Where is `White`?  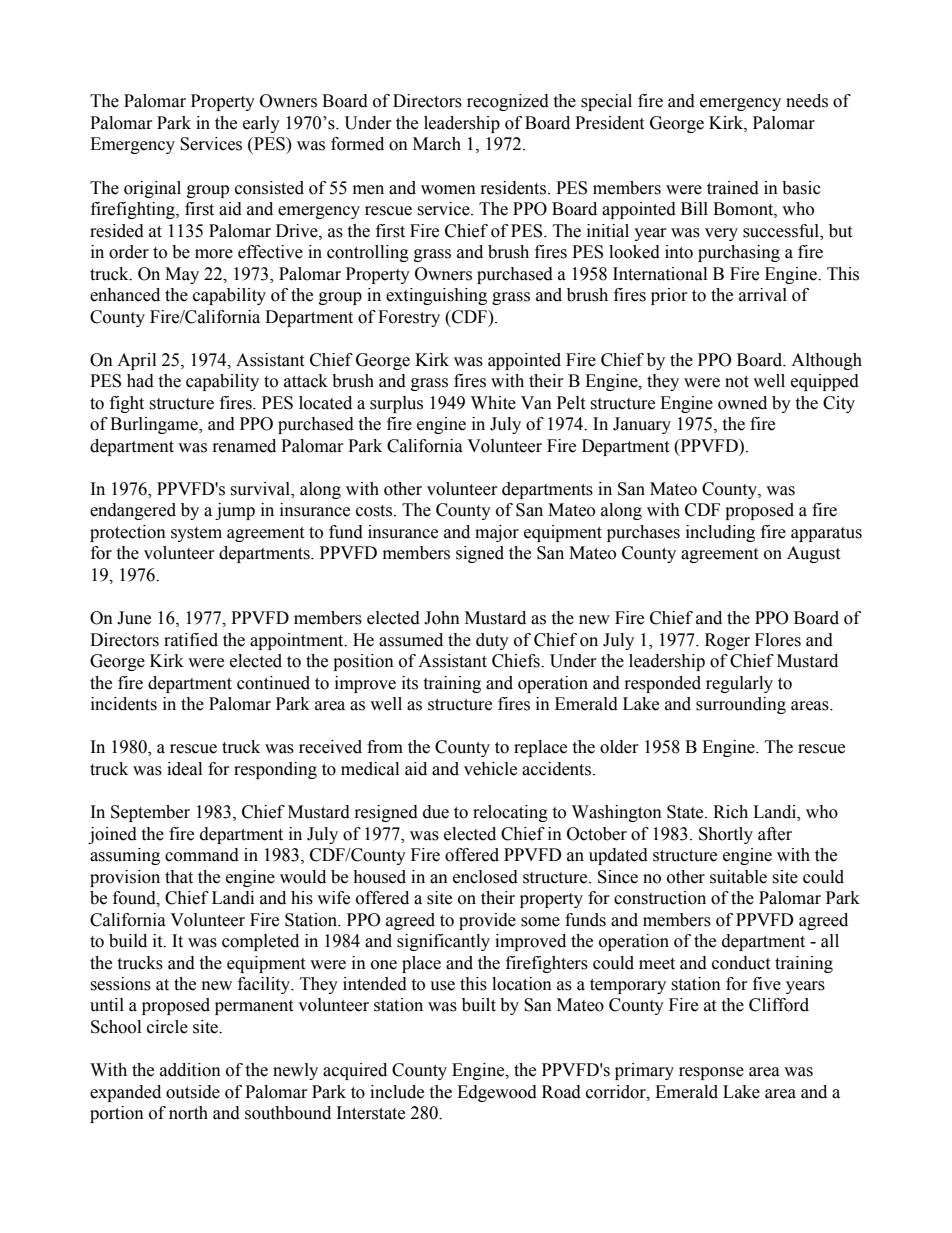 White is located at coordinates (493, 403).
